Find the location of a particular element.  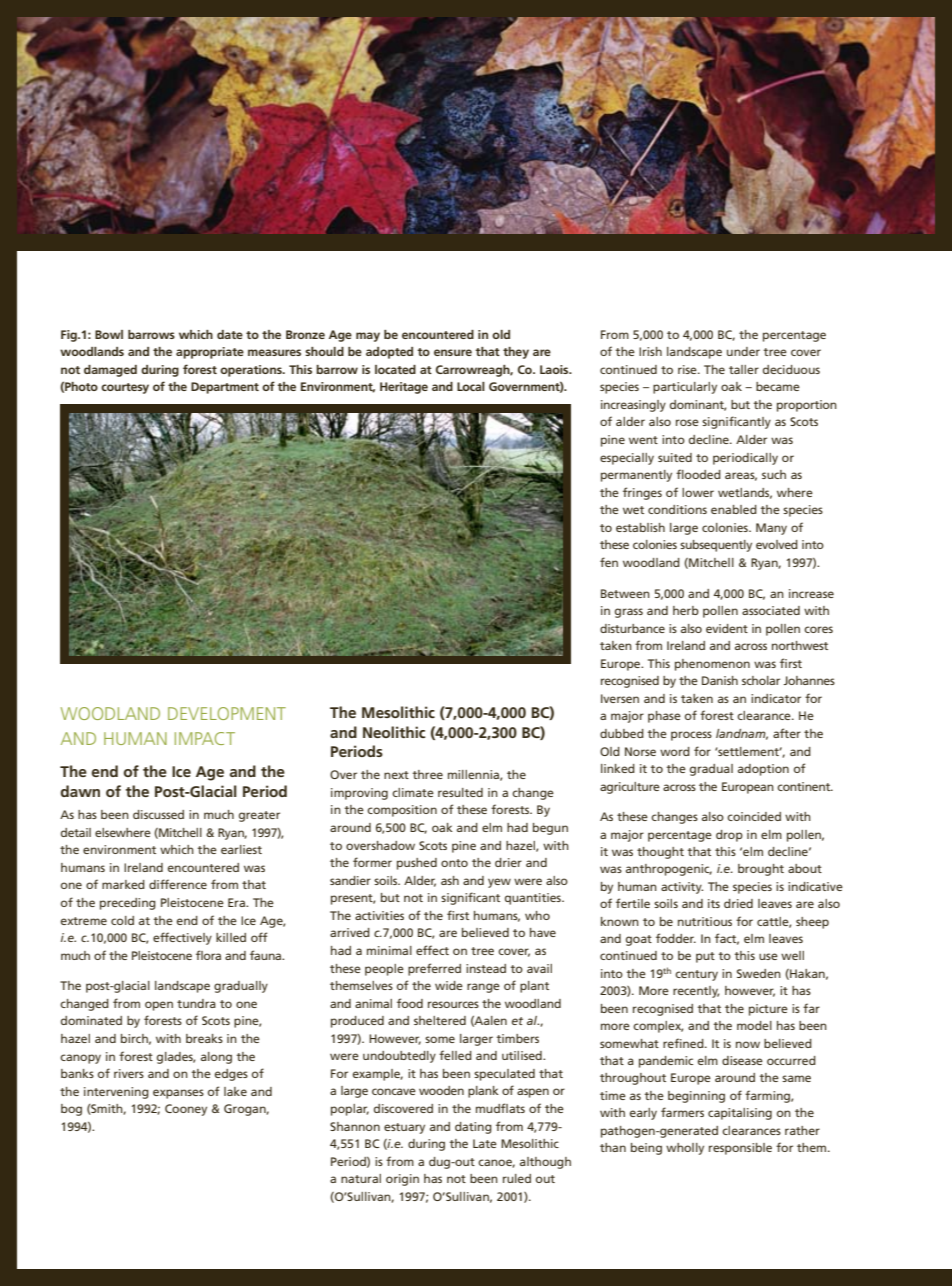

ensure is located at coordinates (453, 352).
